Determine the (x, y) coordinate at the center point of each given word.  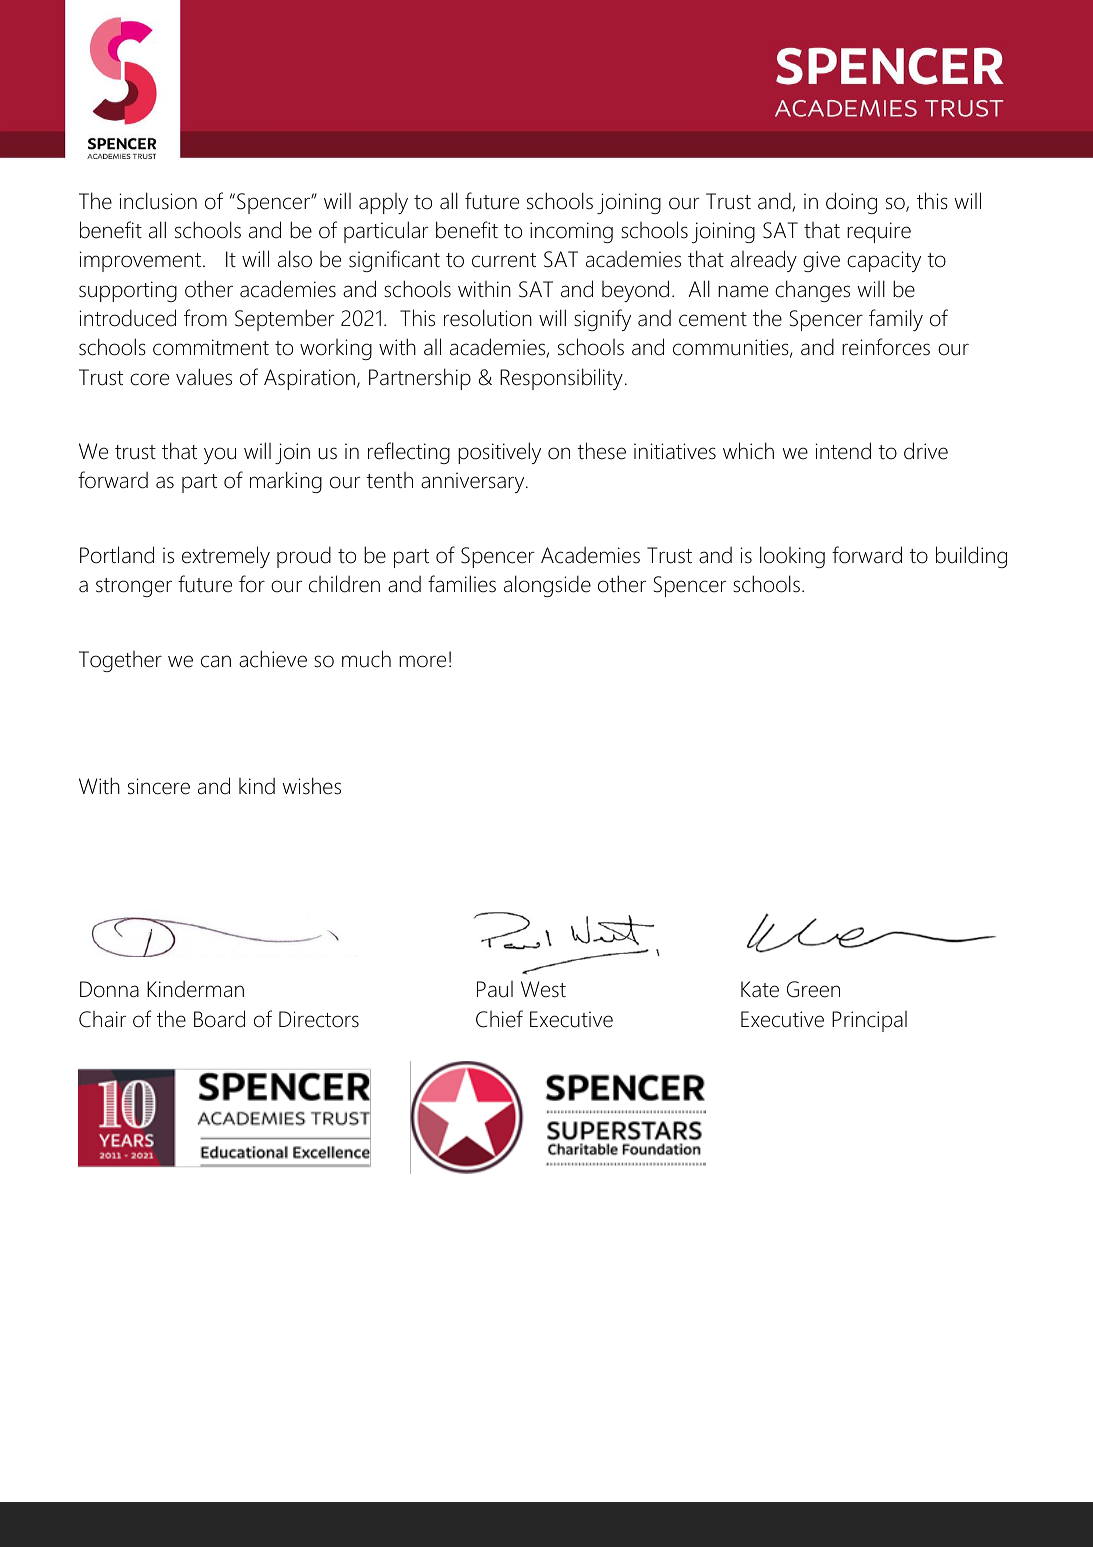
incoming (571, 232)
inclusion (158, 201)
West (543, 989)
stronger (134, 587)
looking (792, 557)
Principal (869, 1021)
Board (219, 1019)
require (879, 232)
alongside (547, 586)
